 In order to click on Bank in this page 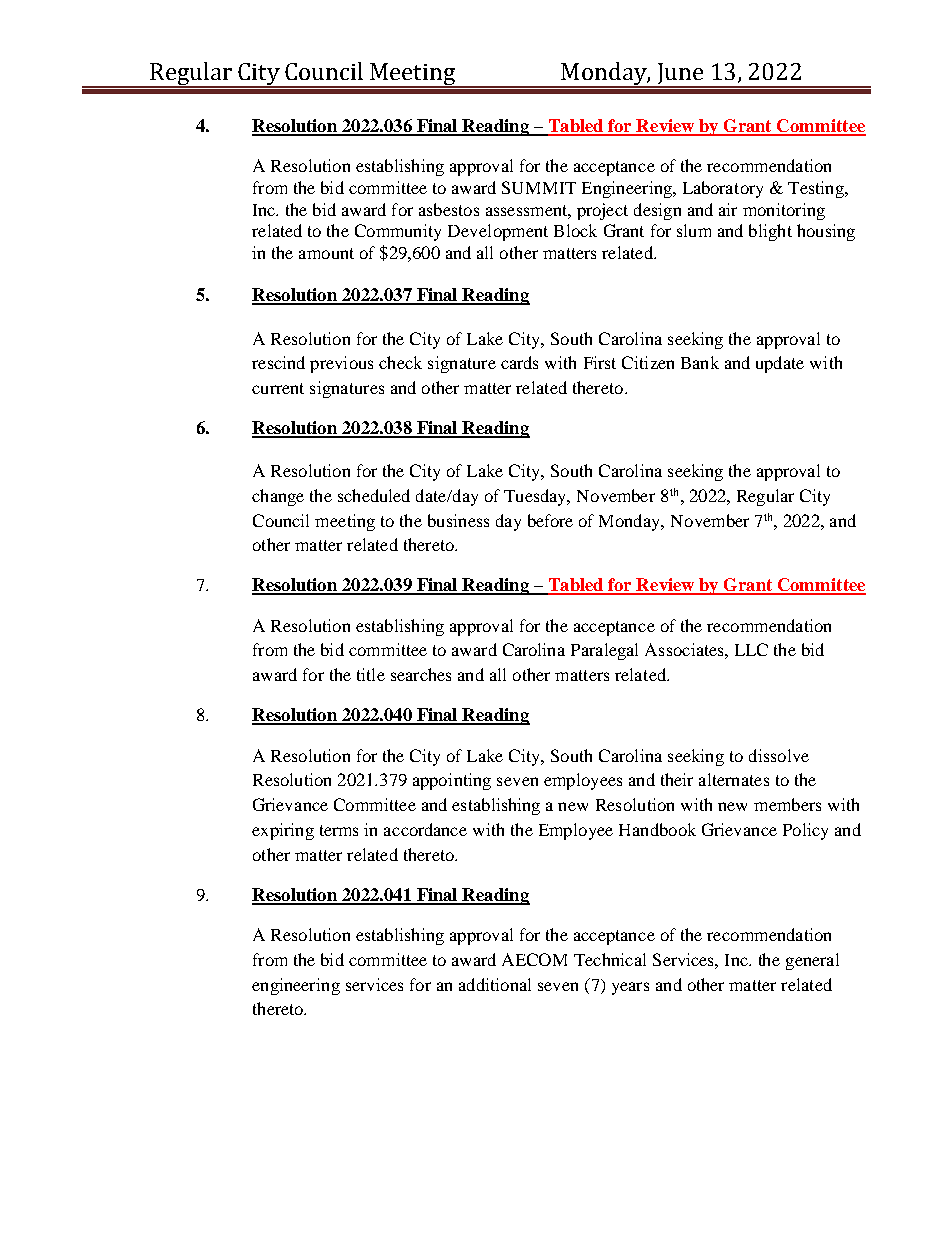, I will do `click(700, 362)`.
